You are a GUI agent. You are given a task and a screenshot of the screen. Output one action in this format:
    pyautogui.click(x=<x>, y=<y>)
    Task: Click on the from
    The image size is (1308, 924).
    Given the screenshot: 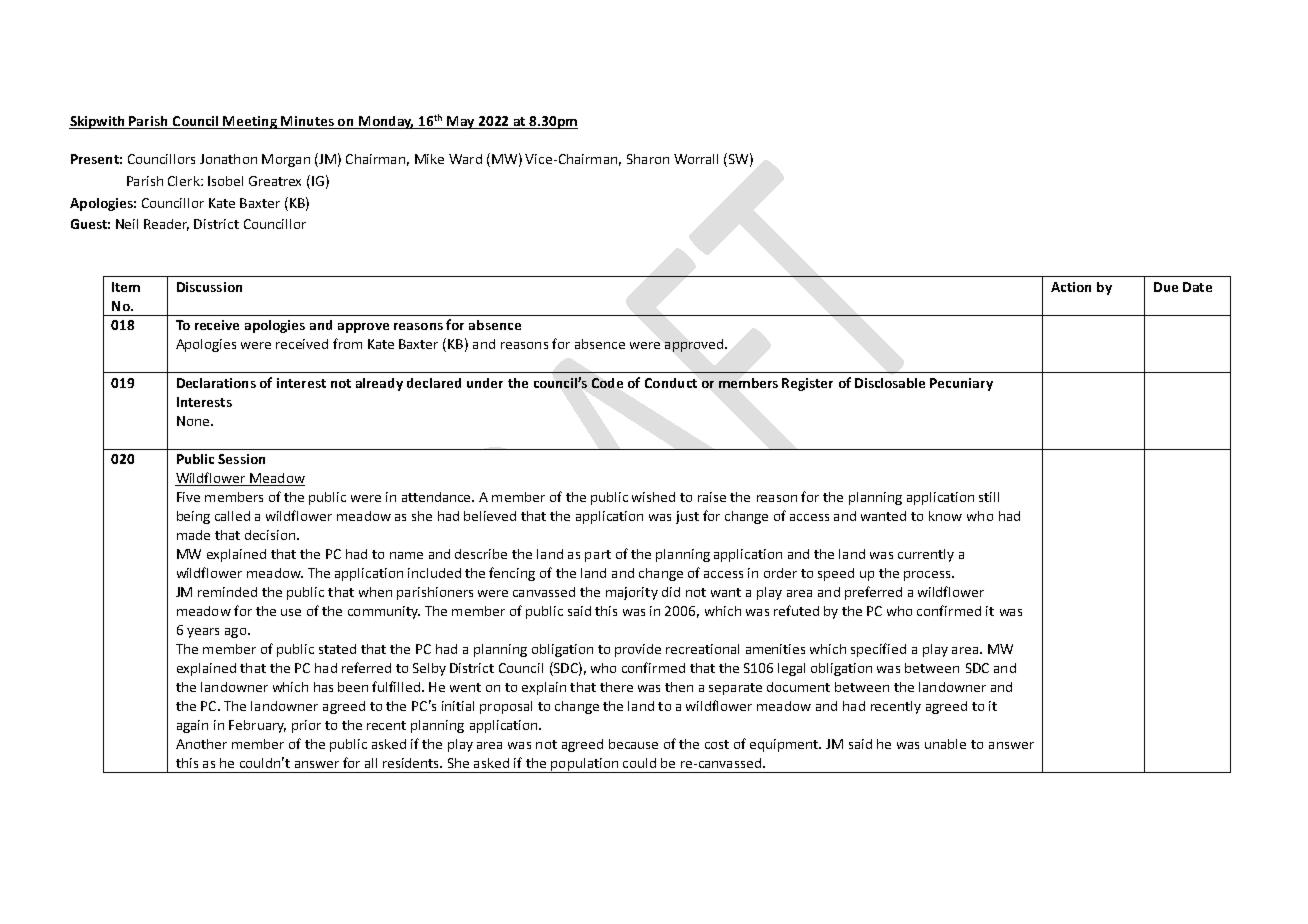 What is the action you would take?
    pyautogui.click(x=347, y=343)
